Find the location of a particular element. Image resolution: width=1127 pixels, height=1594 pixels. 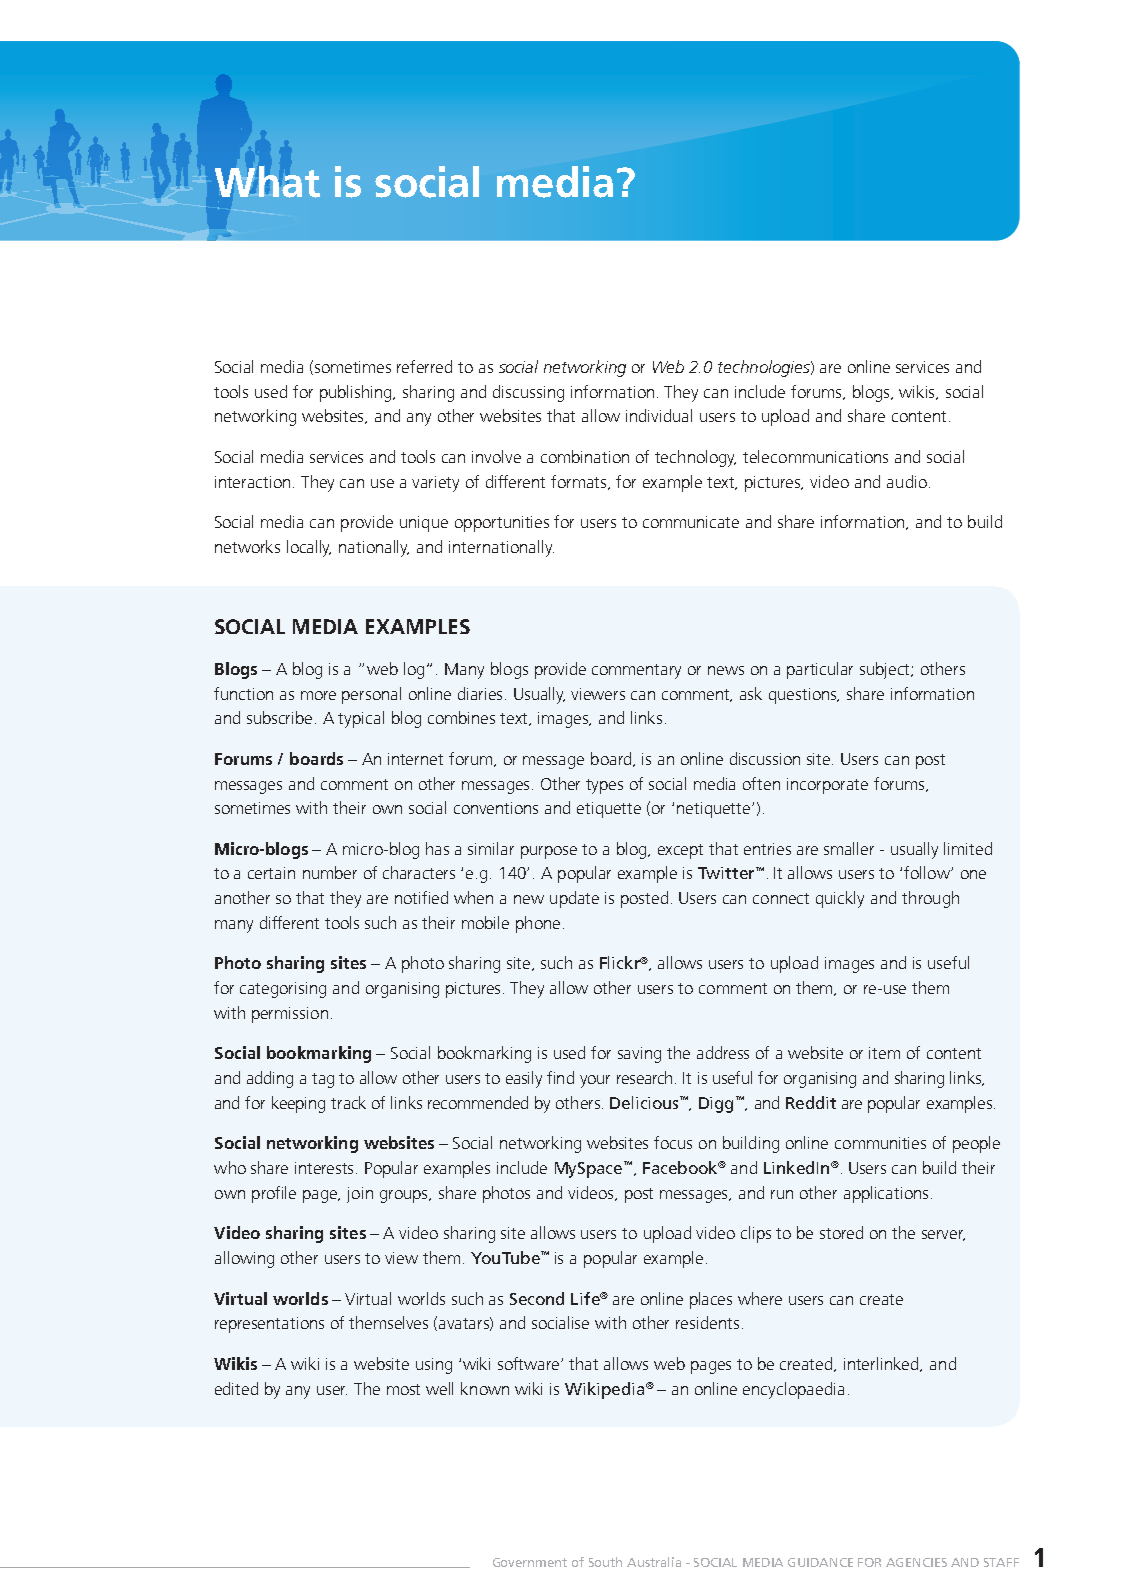

What is located at coordinates (267, 182).
